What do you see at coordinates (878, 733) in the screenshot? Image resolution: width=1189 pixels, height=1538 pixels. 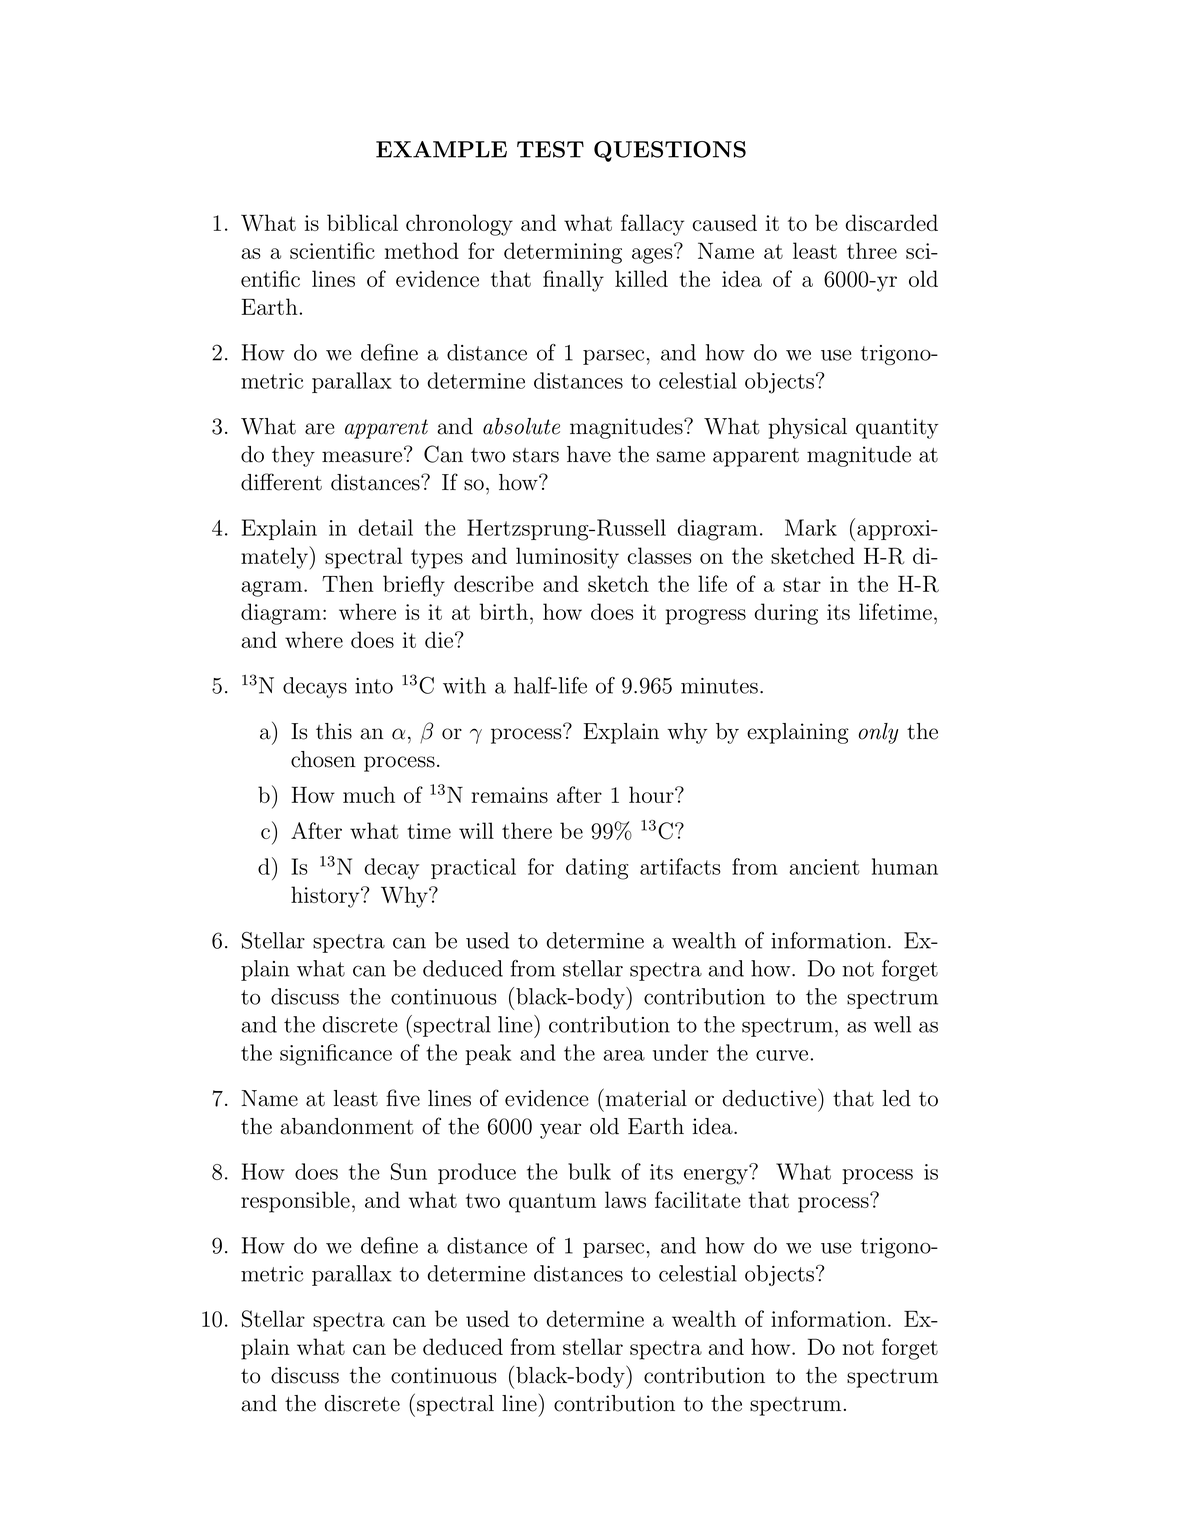 I see `only` at bounding box center [878, 733].
